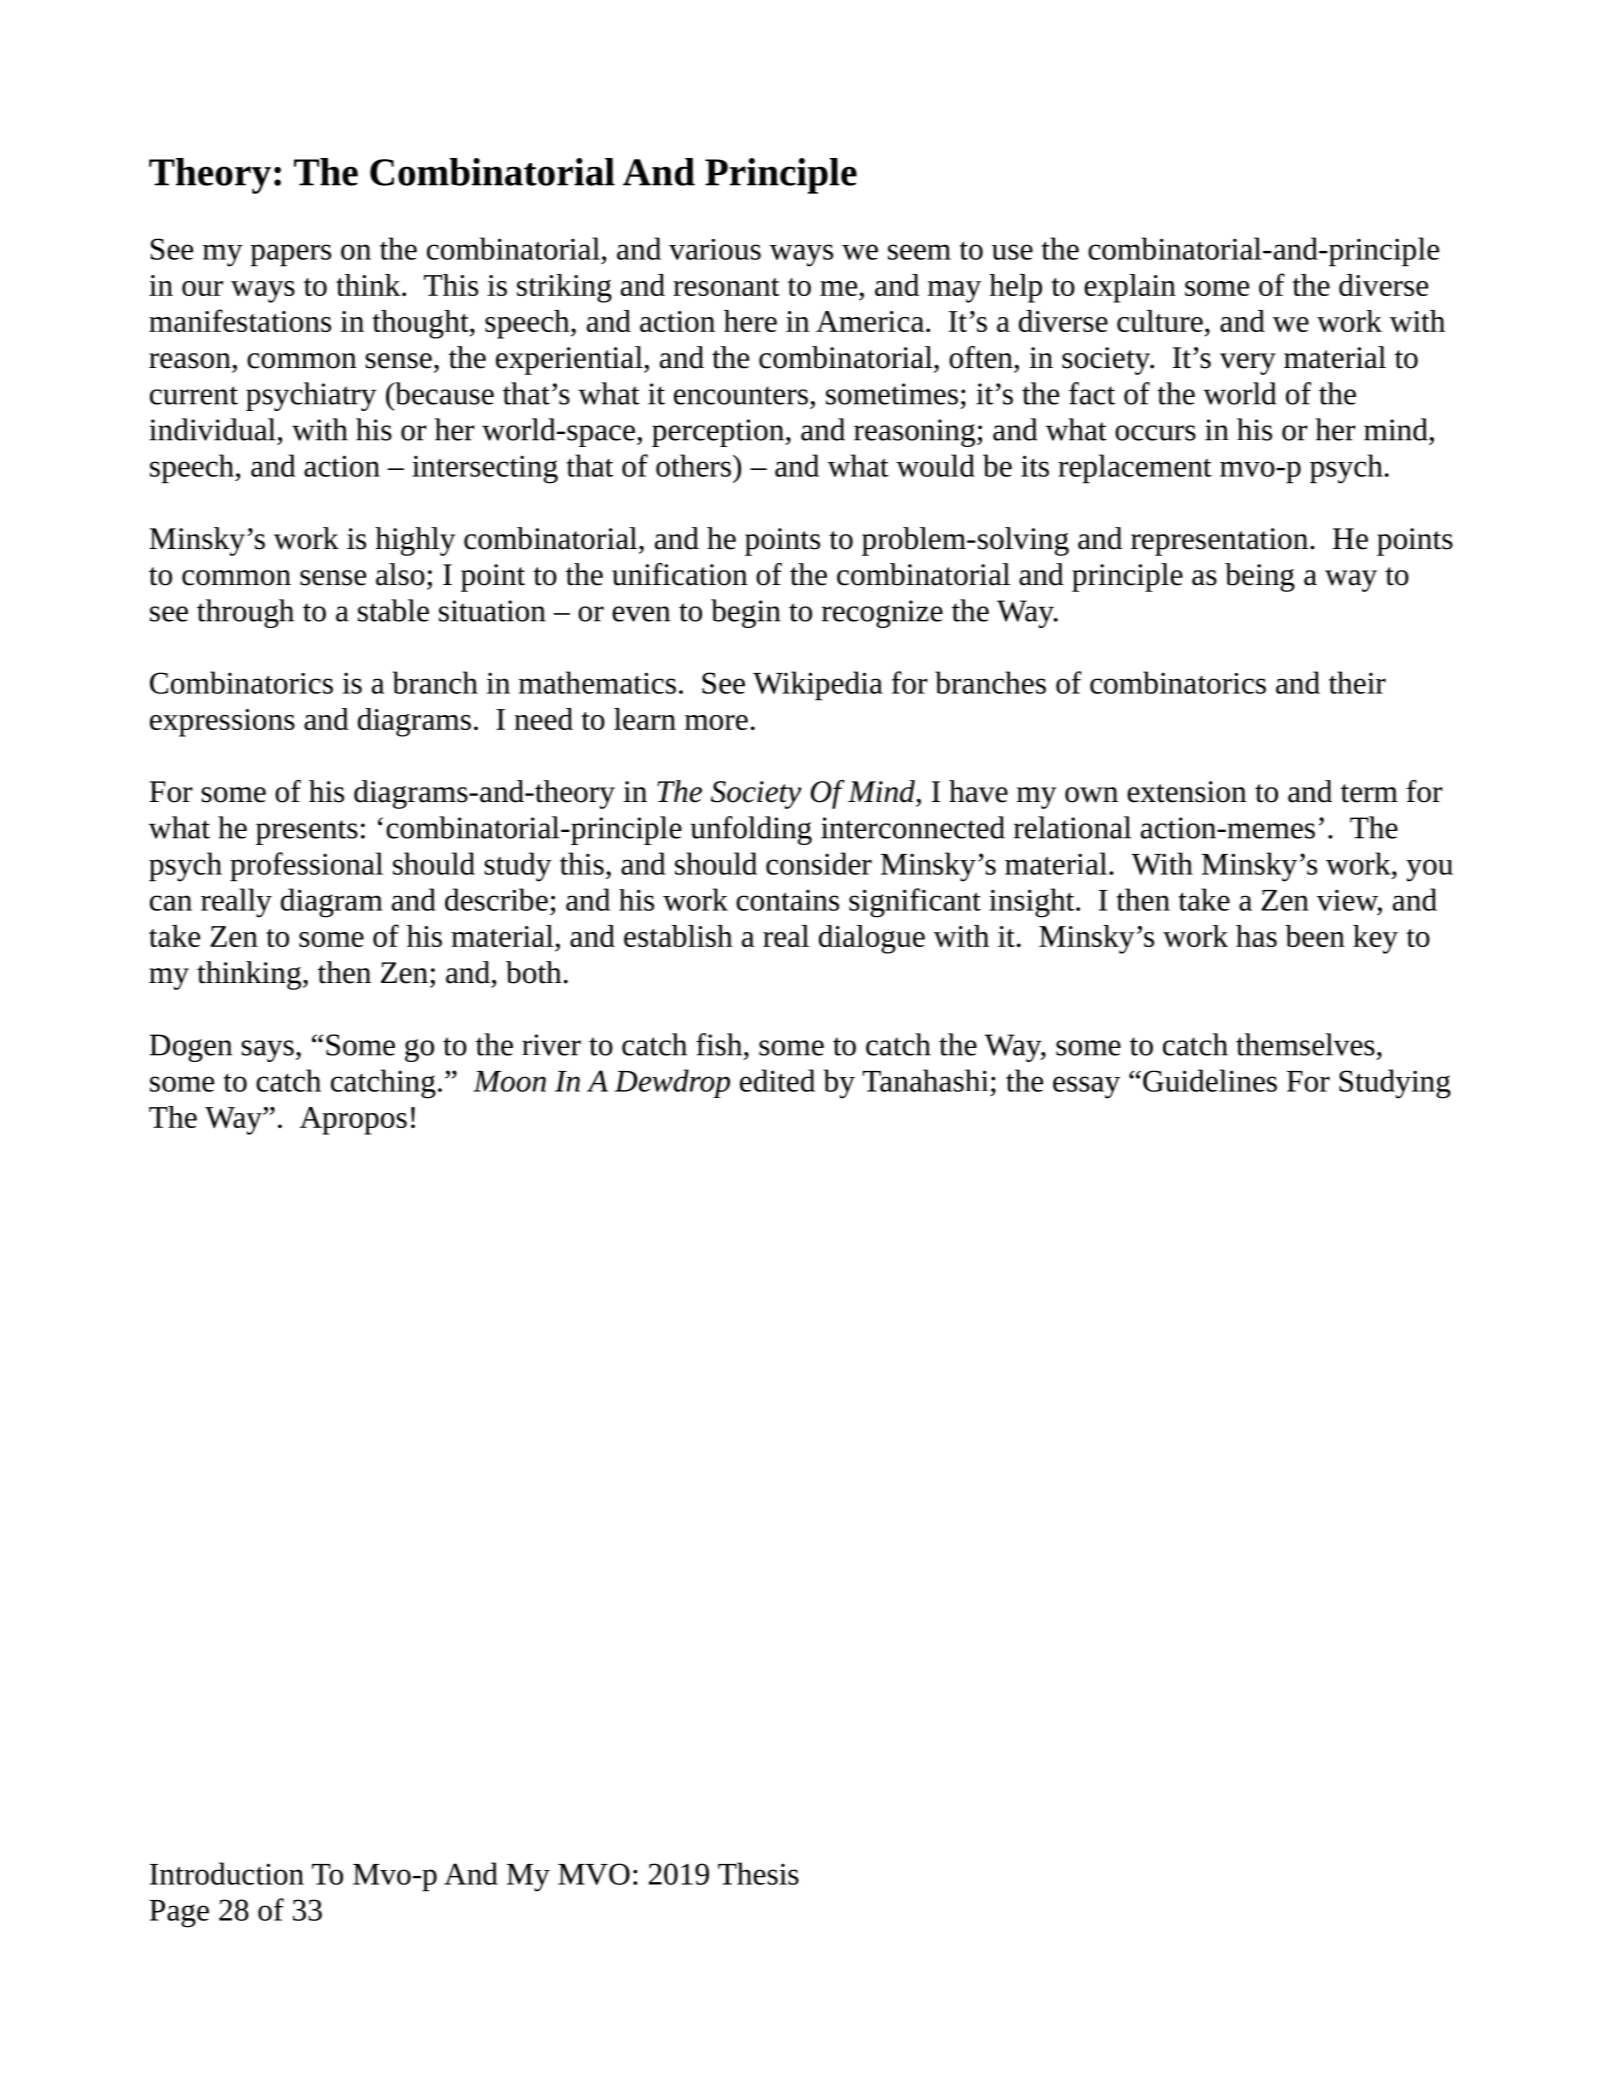 This document has height=2076, width=1604. Describe the element at coordinates (758, 1873) in the document. I see `Thesis` at that location.
